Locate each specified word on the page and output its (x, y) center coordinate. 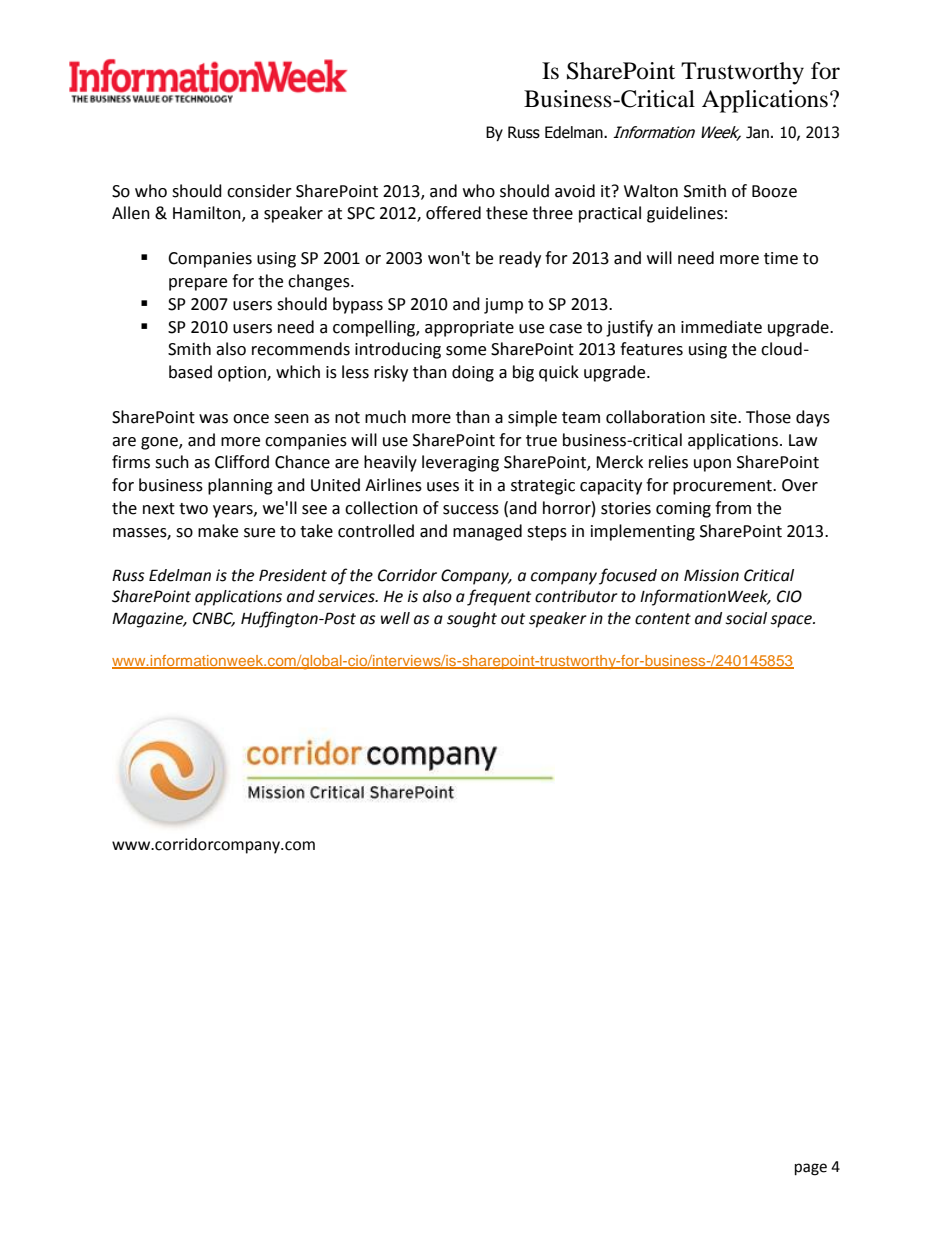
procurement (723, 487)
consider (259, 191)
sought (472, 620)
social (746, 618)
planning (240, 486)
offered (453, 213)
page (811, 1169)
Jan (757, 132)
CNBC (214, 619)
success (471, 510)
